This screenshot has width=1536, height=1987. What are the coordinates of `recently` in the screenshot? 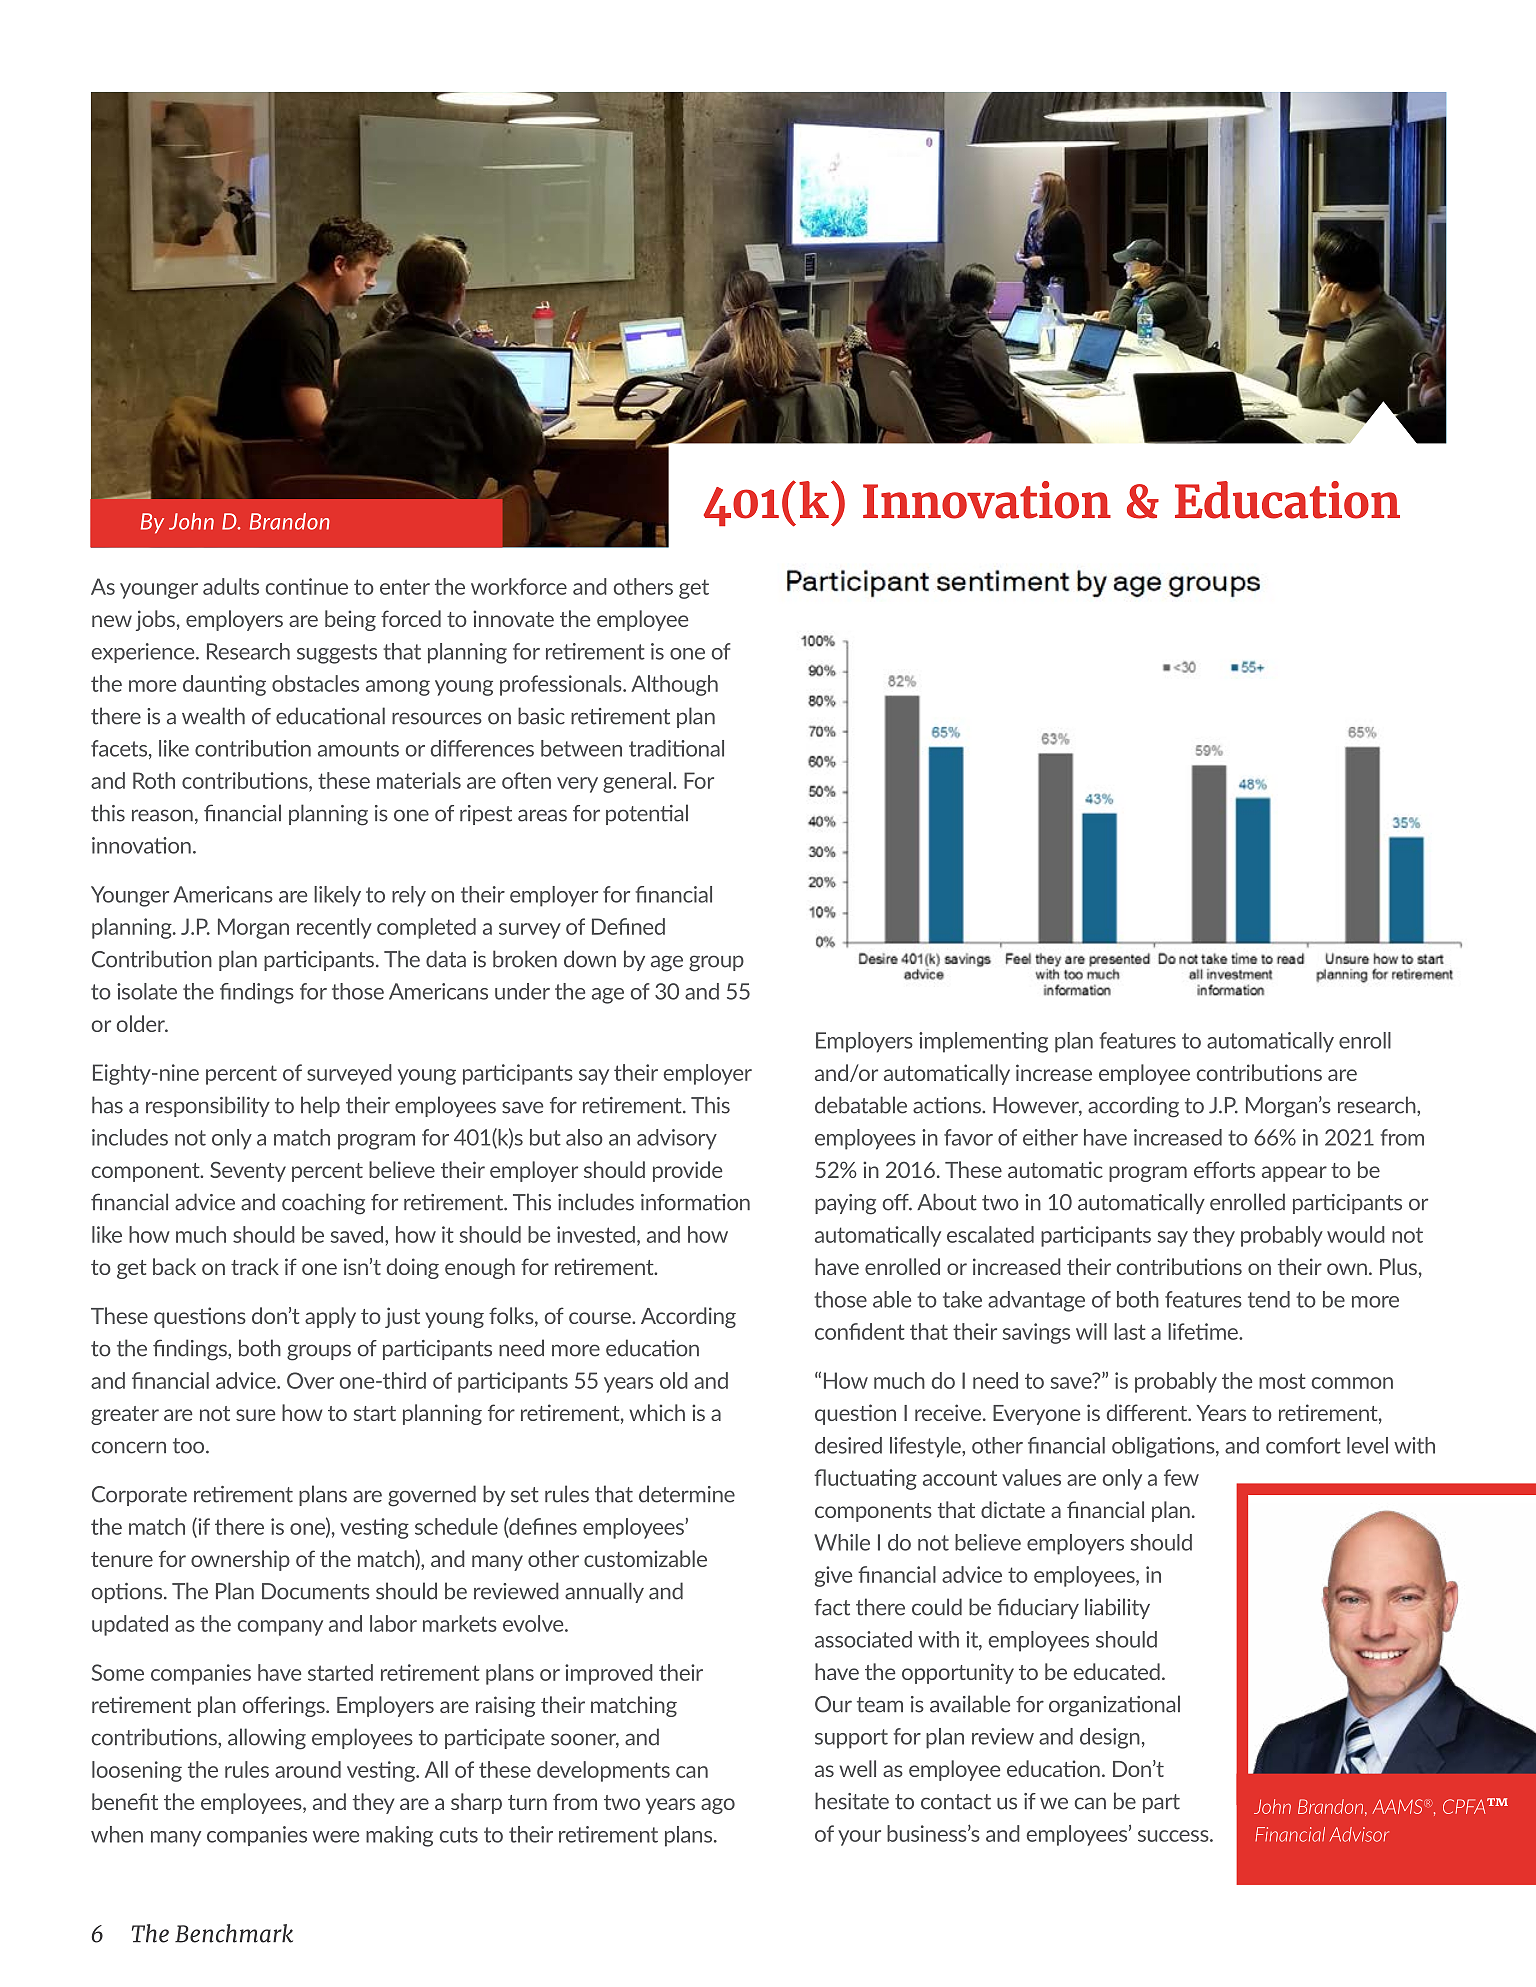 It's located at (334, 928).
